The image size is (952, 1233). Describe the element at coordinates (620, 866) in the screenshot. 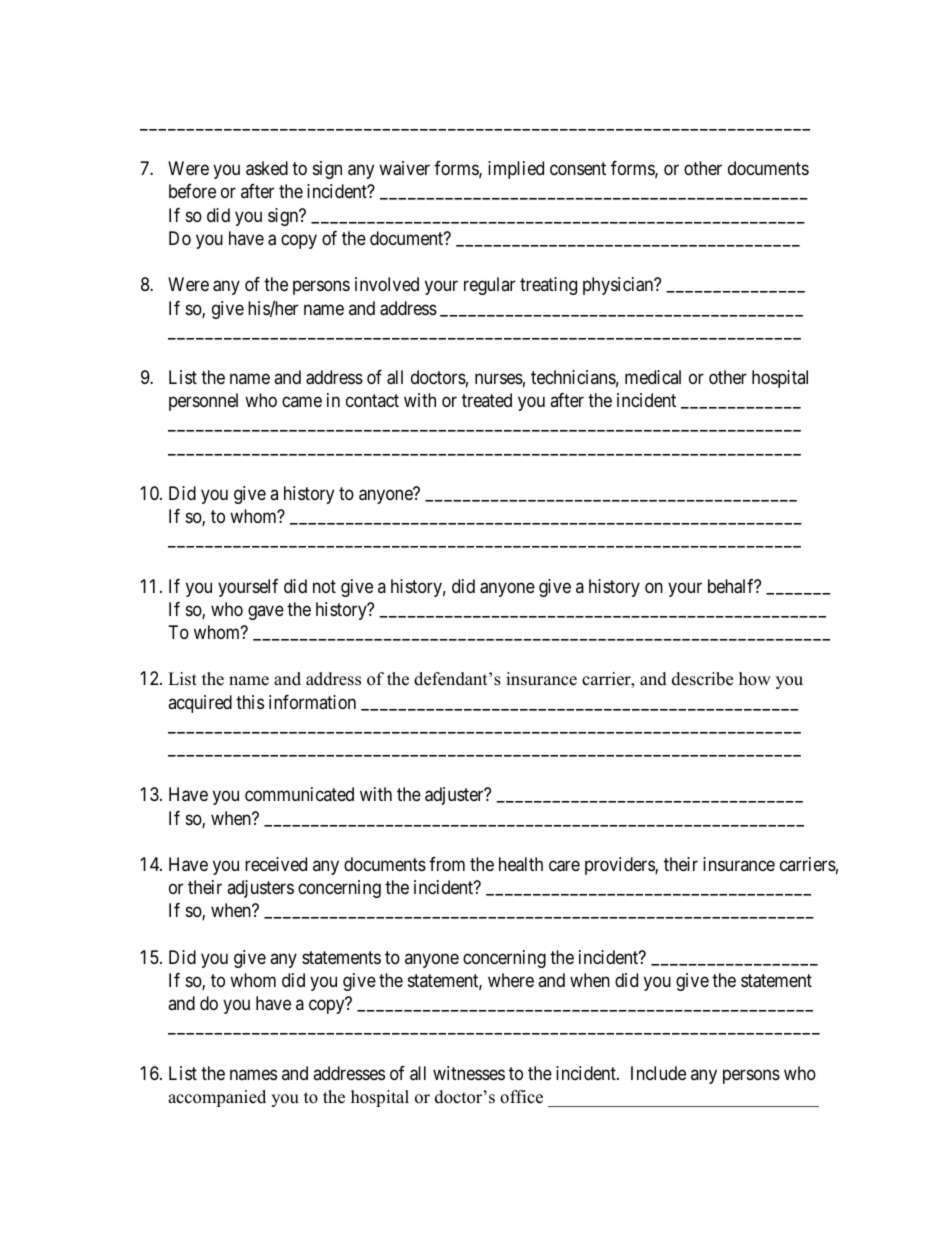

I see `providers` at that location.
